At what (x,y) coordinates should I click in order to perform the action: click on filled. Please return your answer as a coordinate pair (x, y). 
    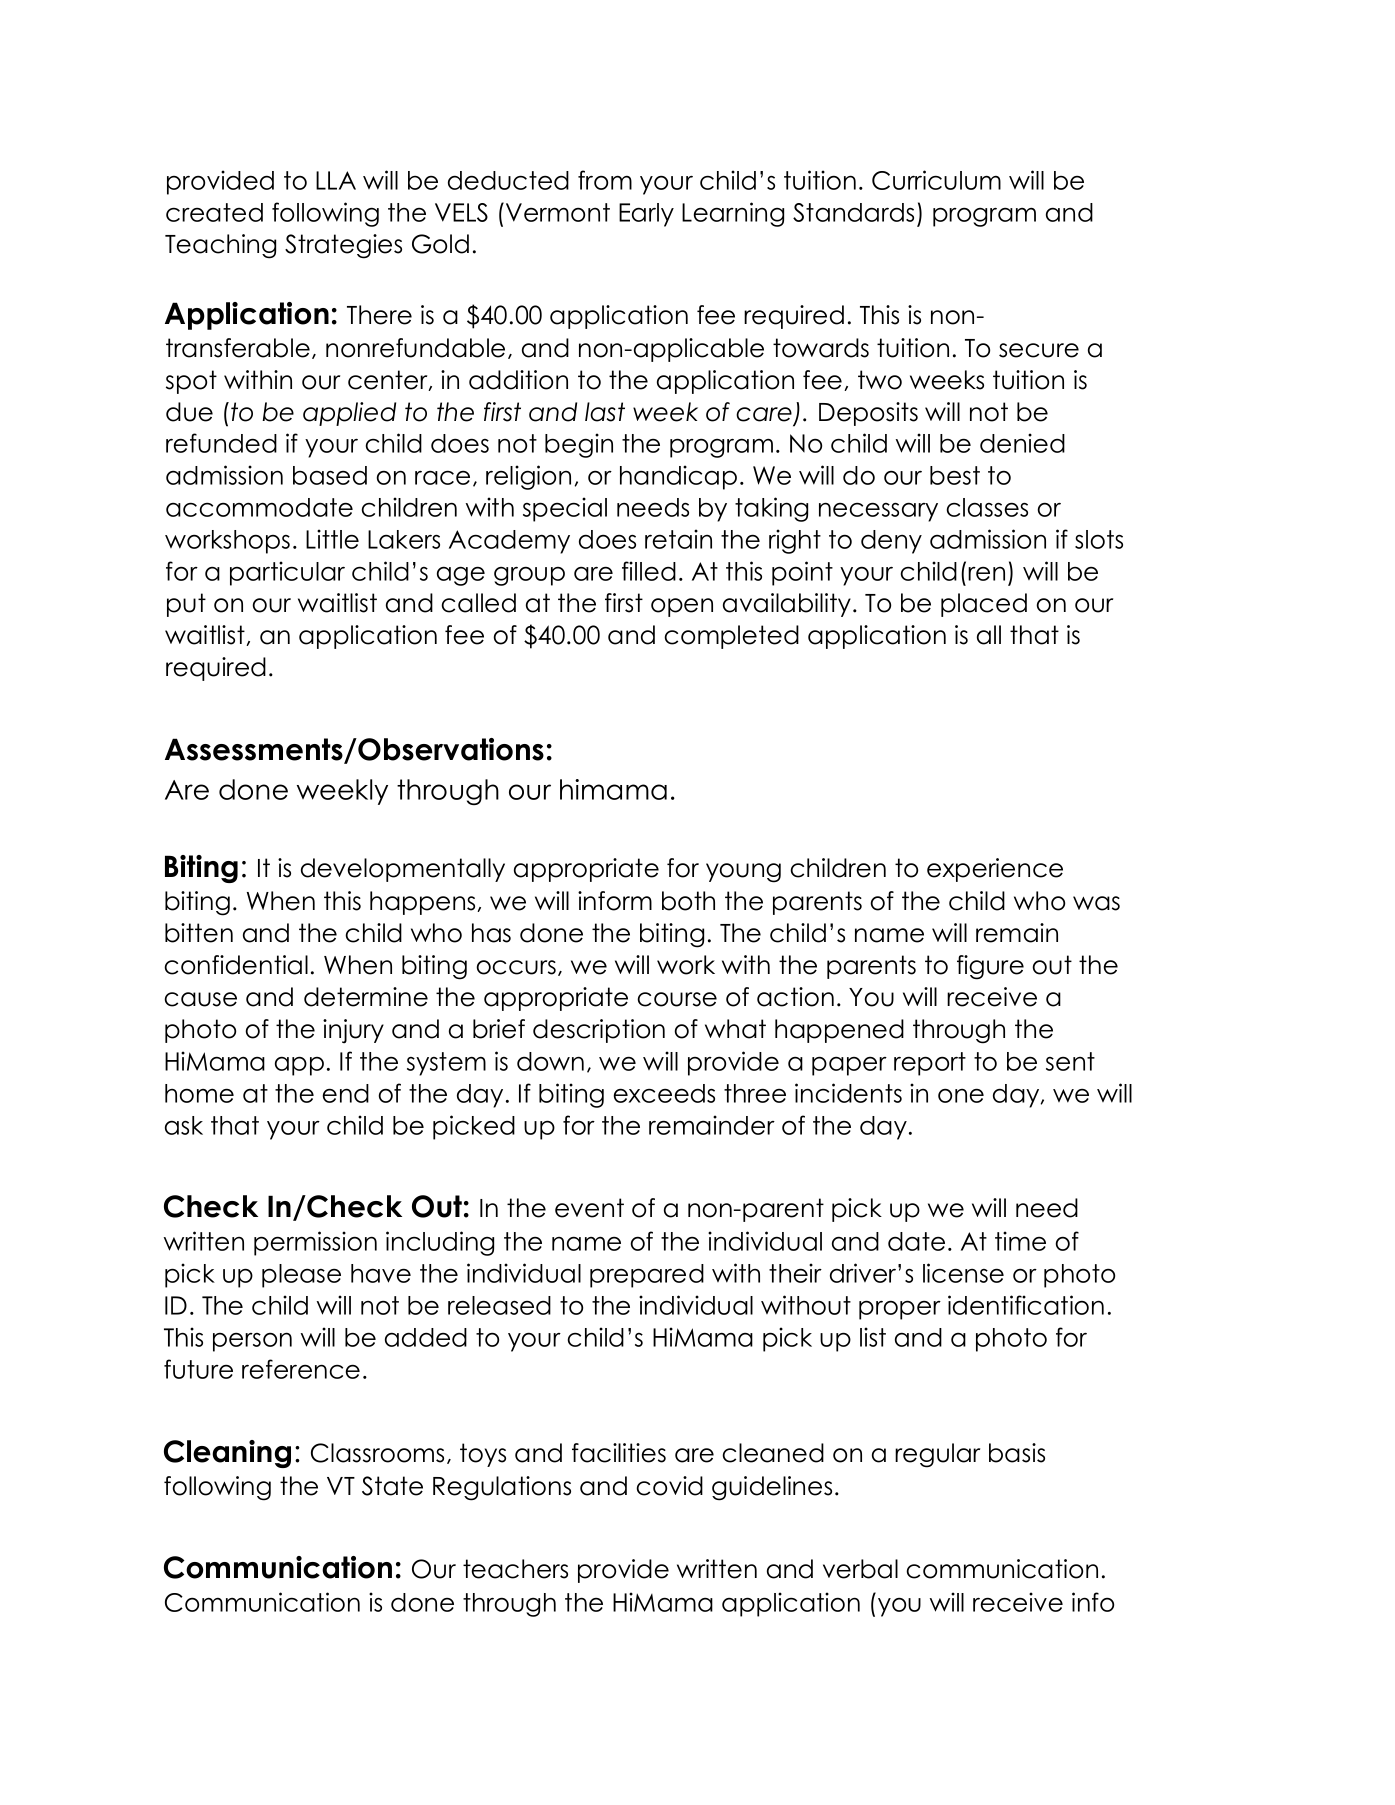
    Looking at the image, I should click on (649, 571).
